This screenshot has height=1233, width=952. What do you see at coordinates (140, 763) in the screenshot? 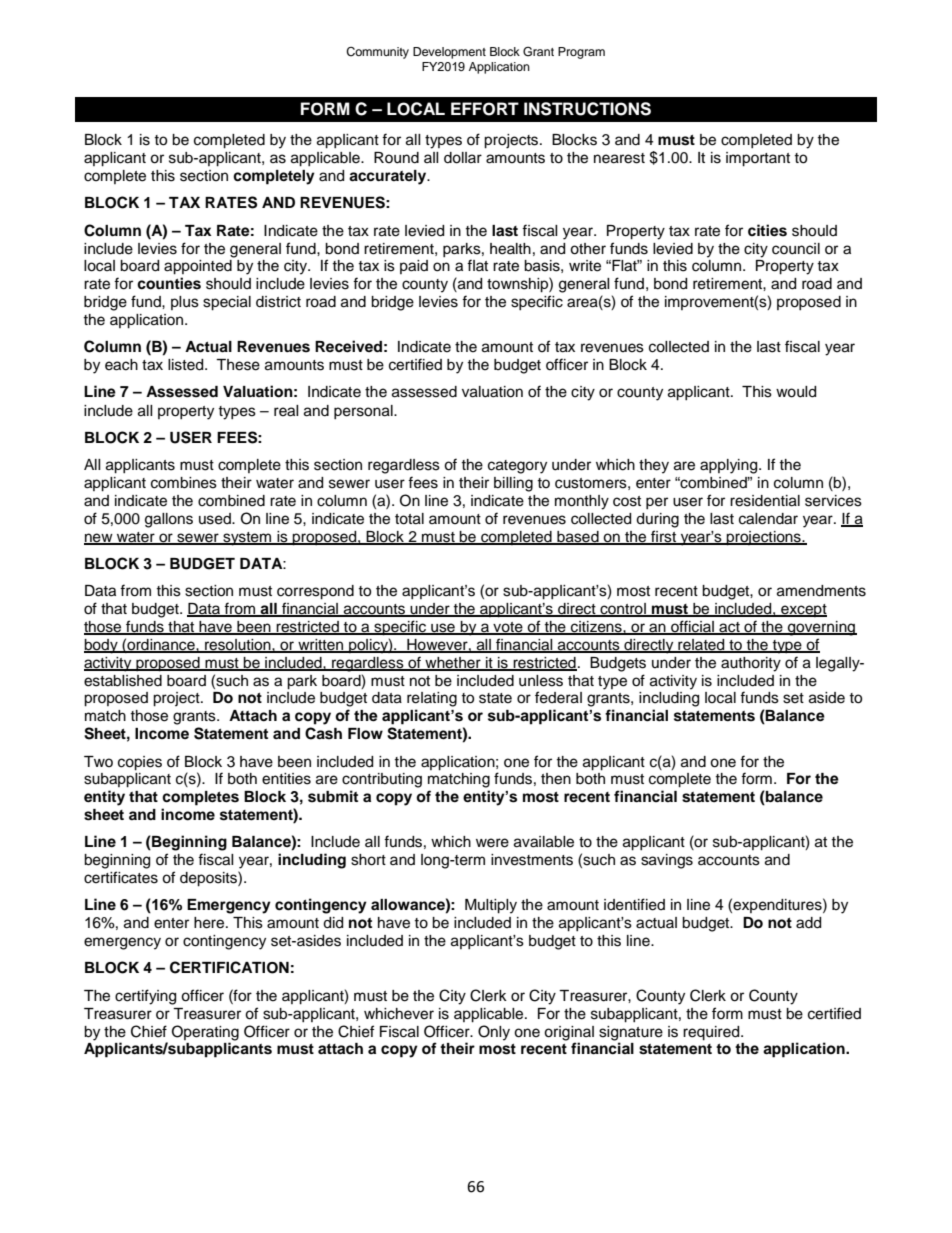
I see `copies` at bounding box center [140, 763].
